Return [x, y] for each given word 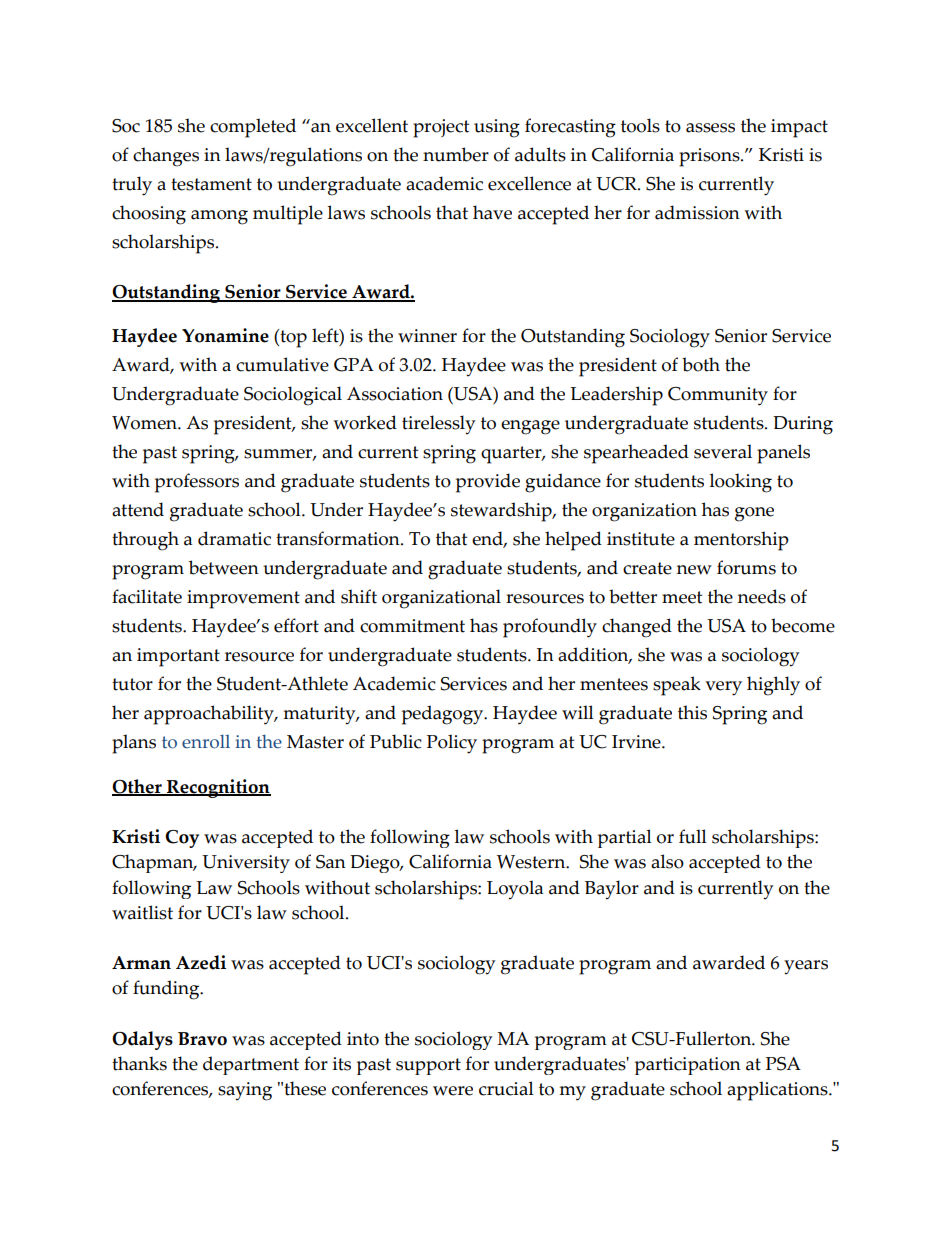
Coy [182, 839]
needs [762, 596]
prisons [710, 157]
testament [211, 184]
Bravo [202, 1039]
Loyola [515, 890]
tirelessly [438, 425]
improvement [243, 599]
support [428, 1066]
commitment [412, 626]
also [667, 861]
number [456, 154]
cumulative [282, 364]
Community [718, 396]
